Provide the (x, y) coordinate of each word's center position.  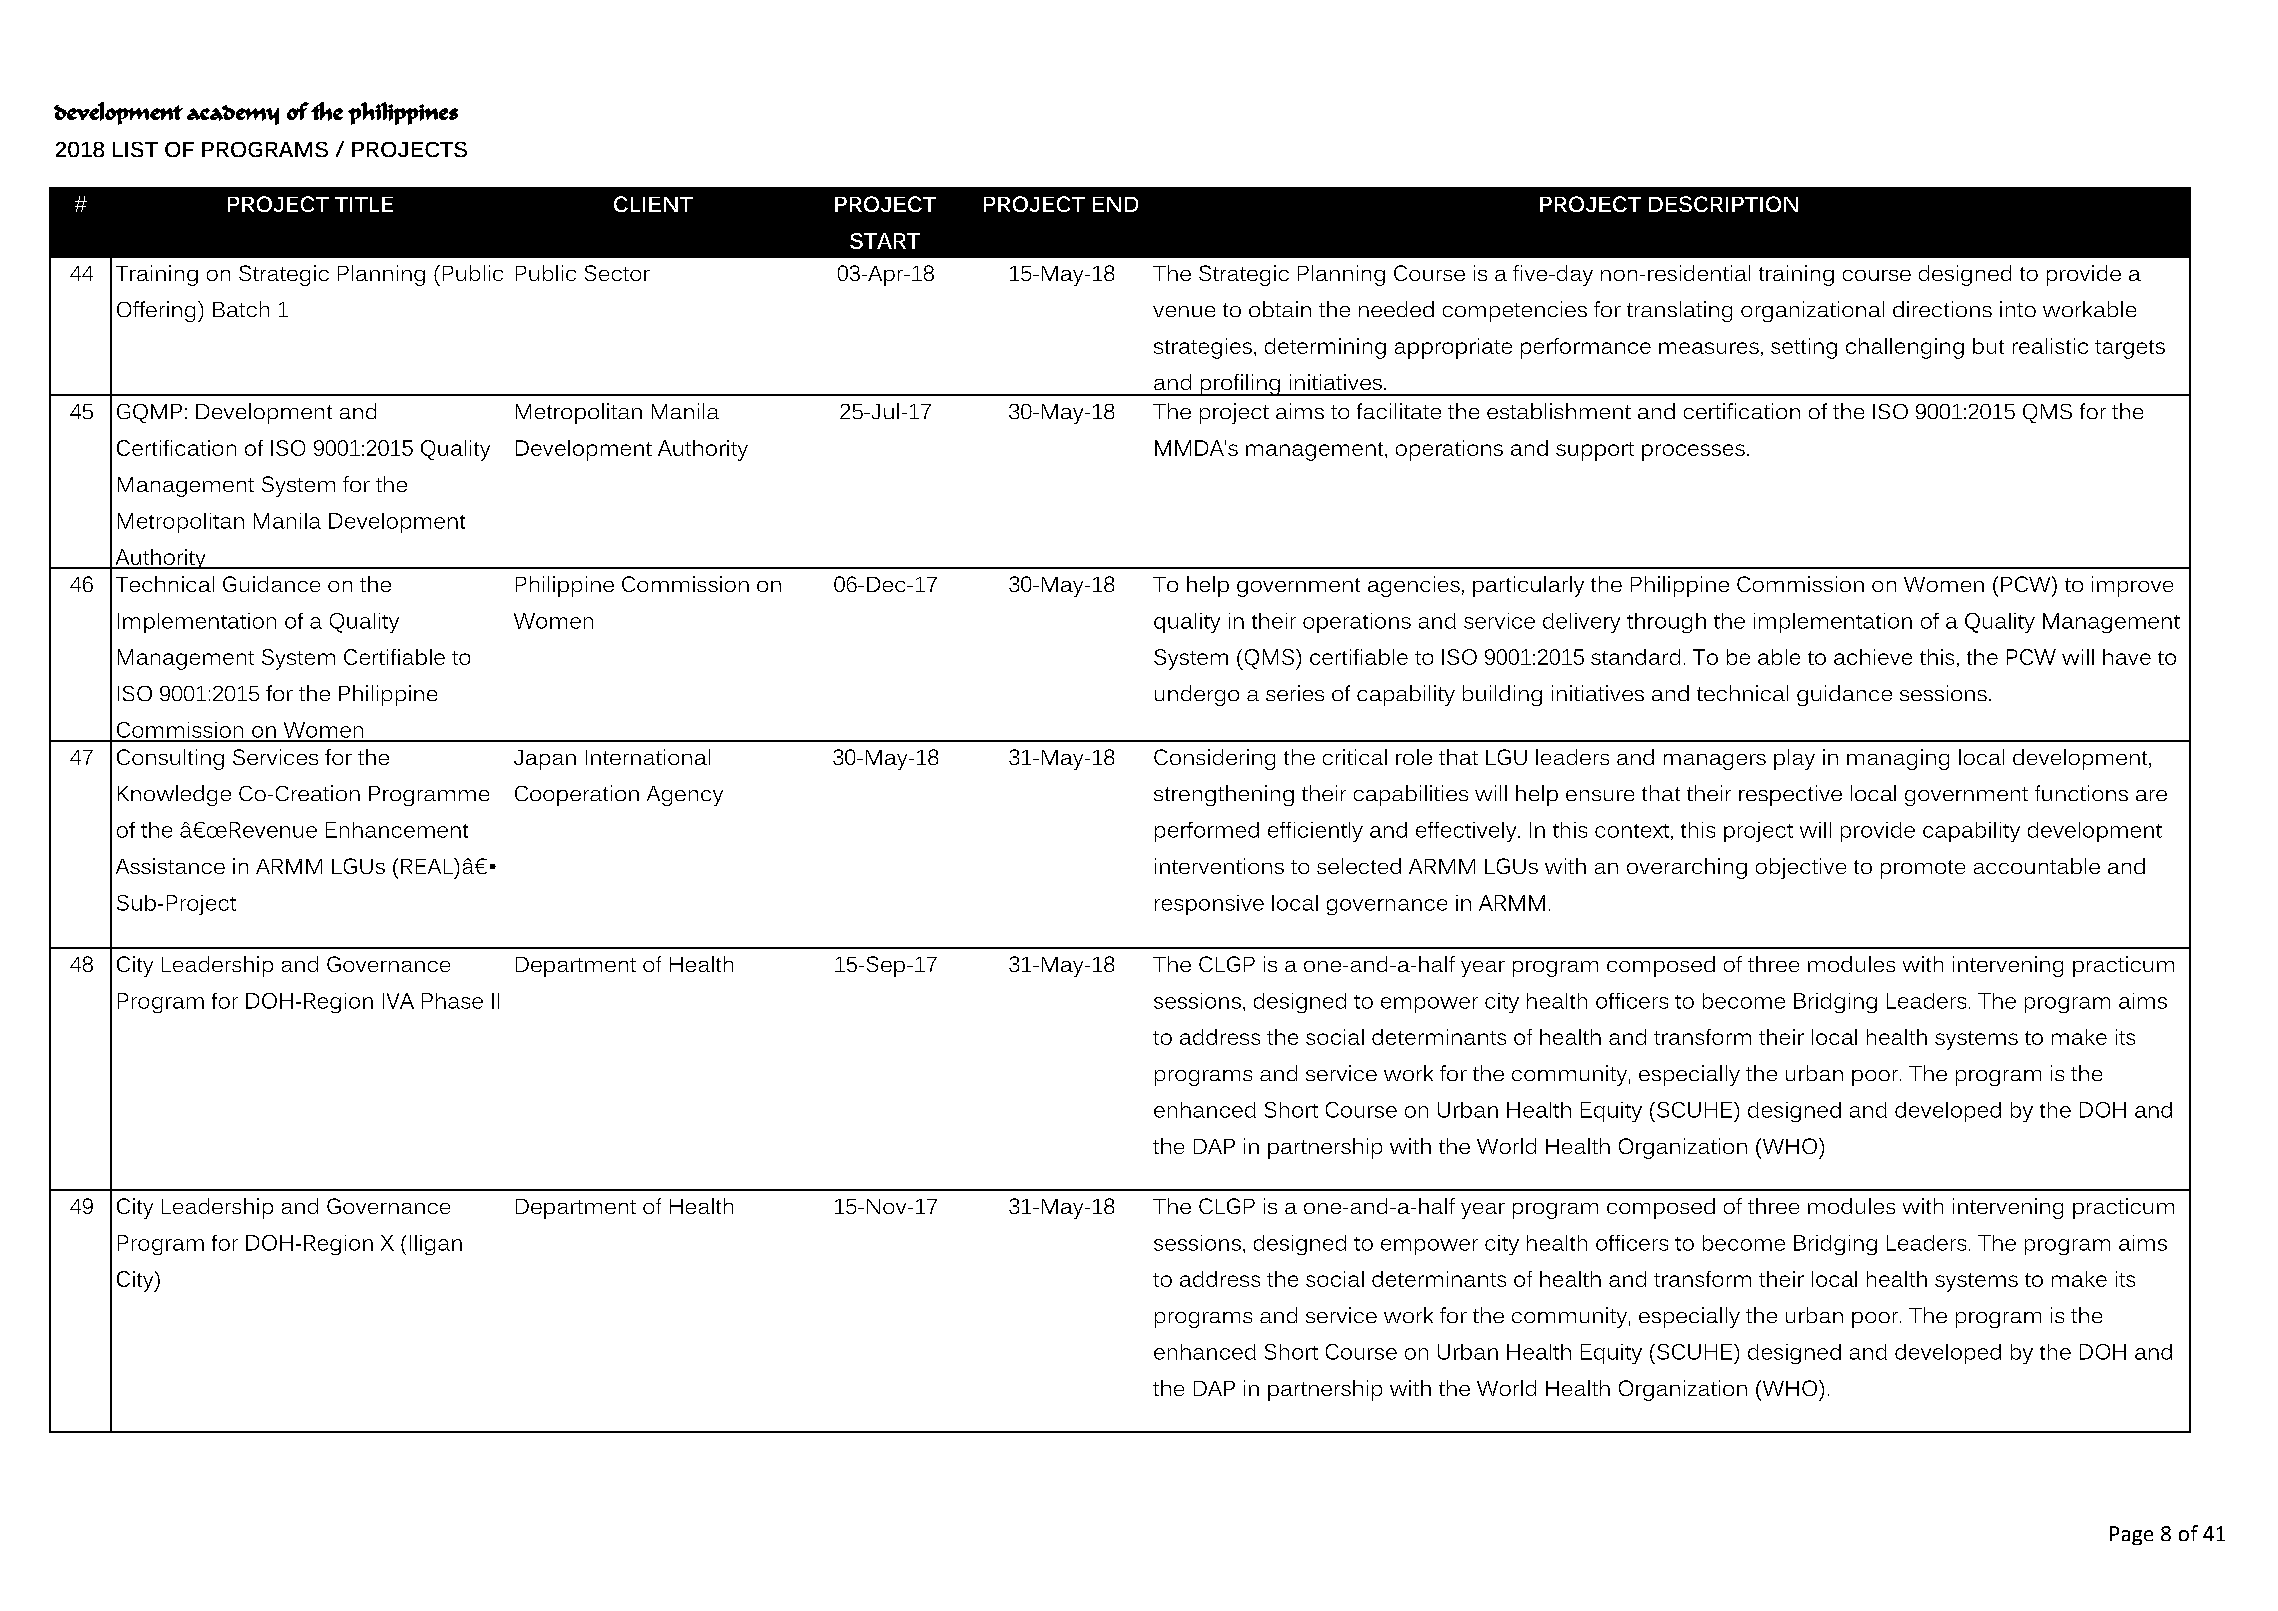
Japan (545, 760)
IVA (398, 1001)
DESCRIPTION (1723, 204)
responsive (1209, 905)
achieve (1873, 657)
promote (1923, 869)
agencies (1414, 586)
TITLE (364, 204)
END (1115, 204)
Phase (452, 1001)
